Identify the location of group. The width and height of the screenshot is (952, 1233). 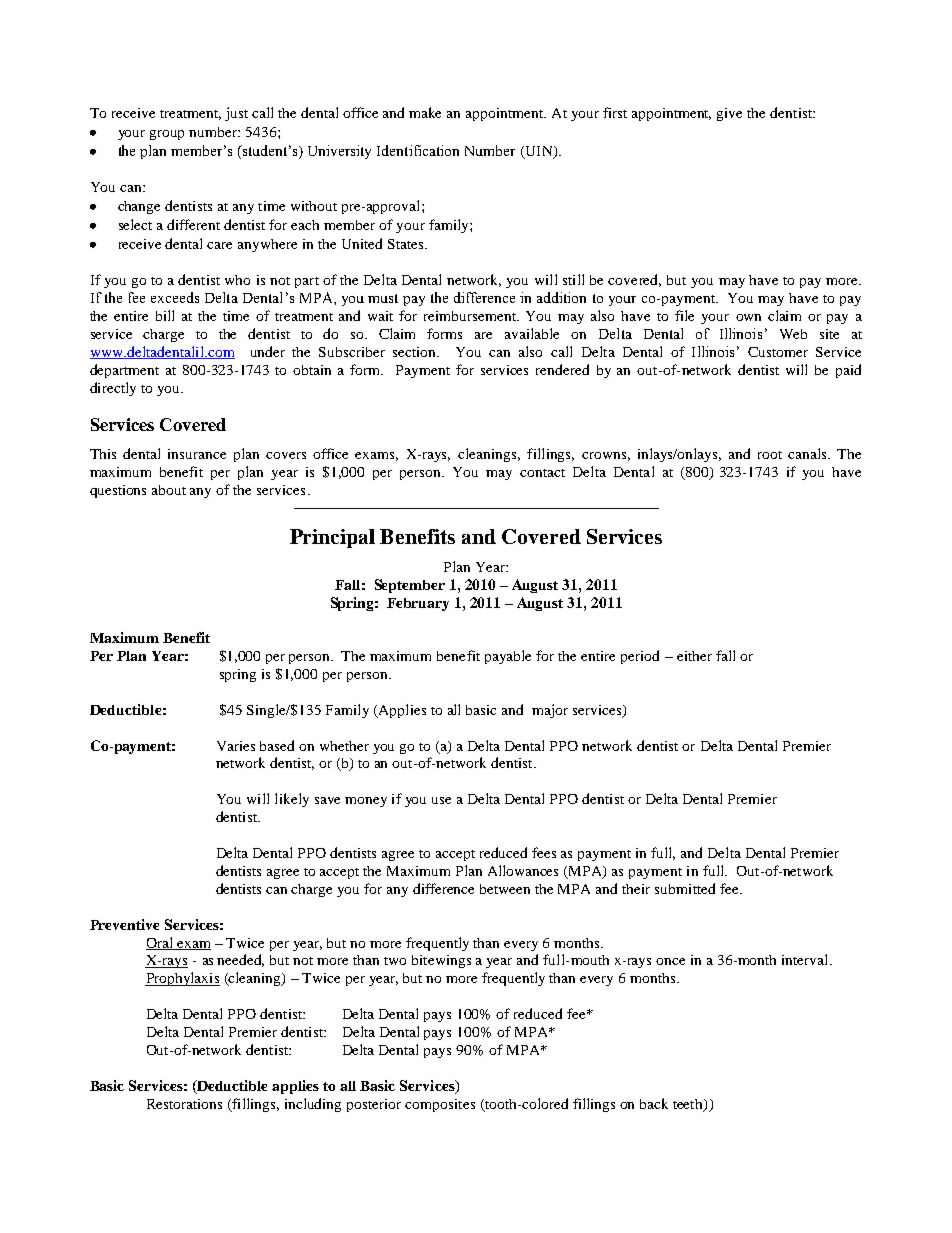
(167, 135).
